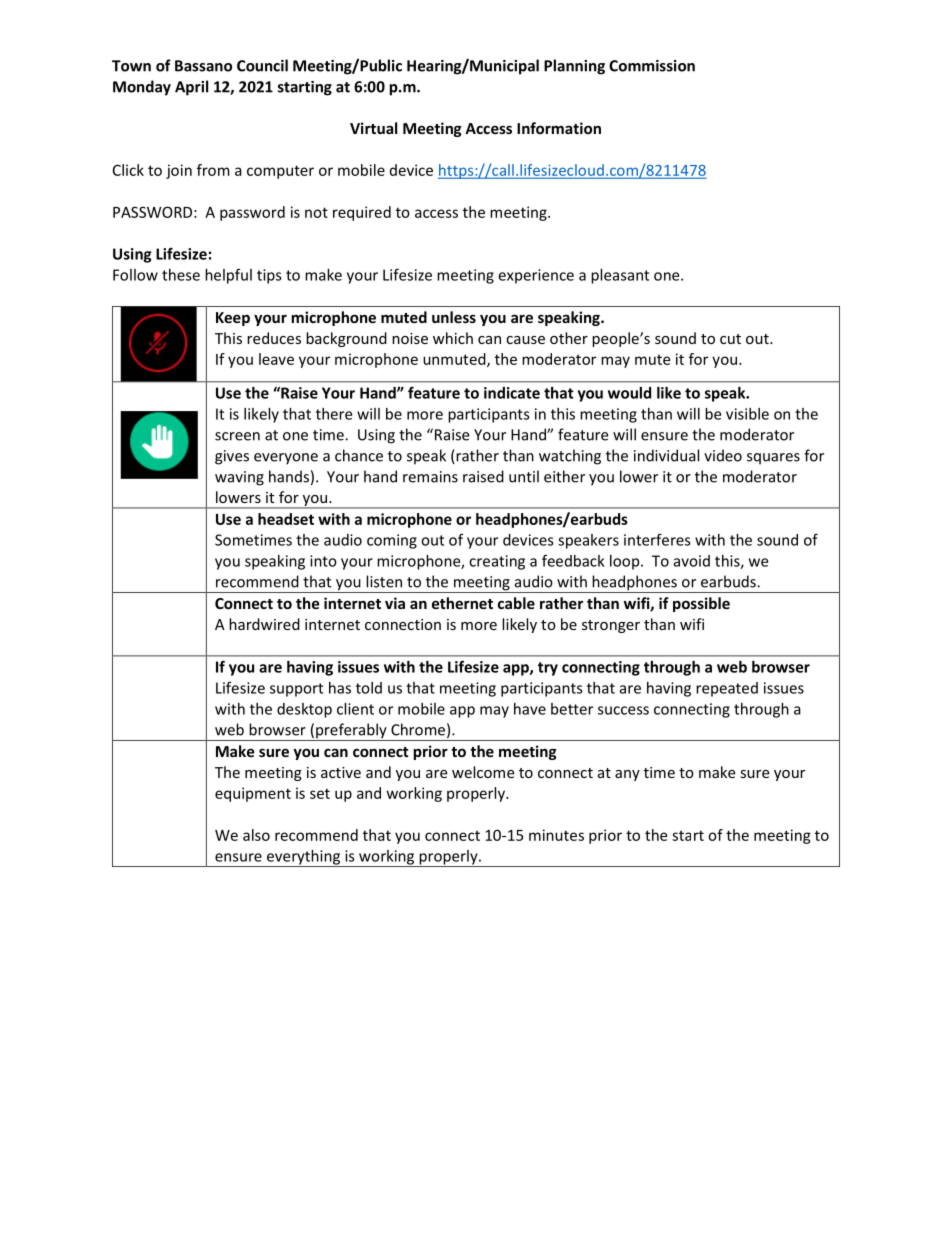  What do you see at coordinates (652, 66) in the page?
I see `Commission` at bounding box center [652, 66].
